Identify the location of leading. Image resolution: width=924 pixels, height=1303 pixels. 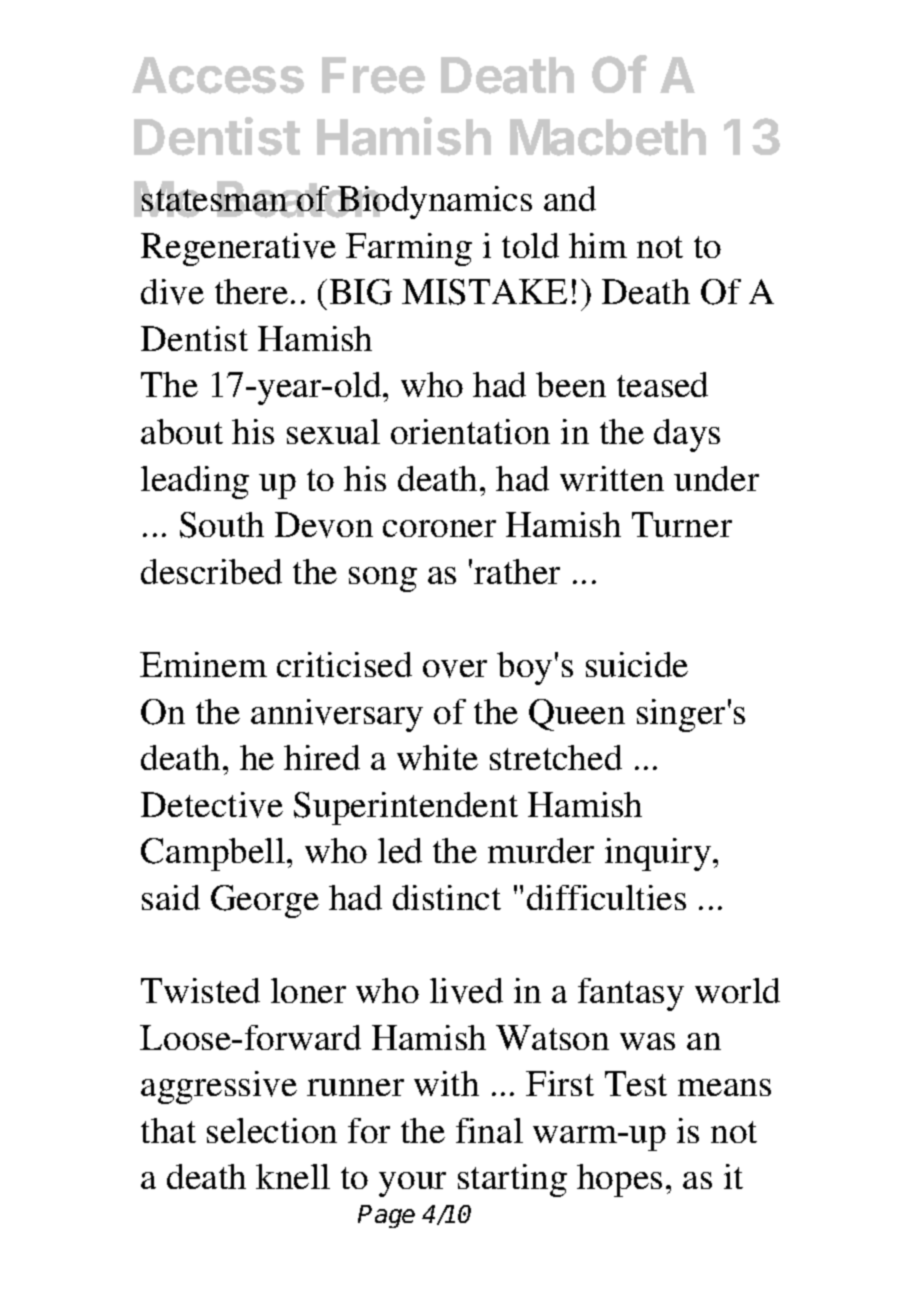
(195, 482).
